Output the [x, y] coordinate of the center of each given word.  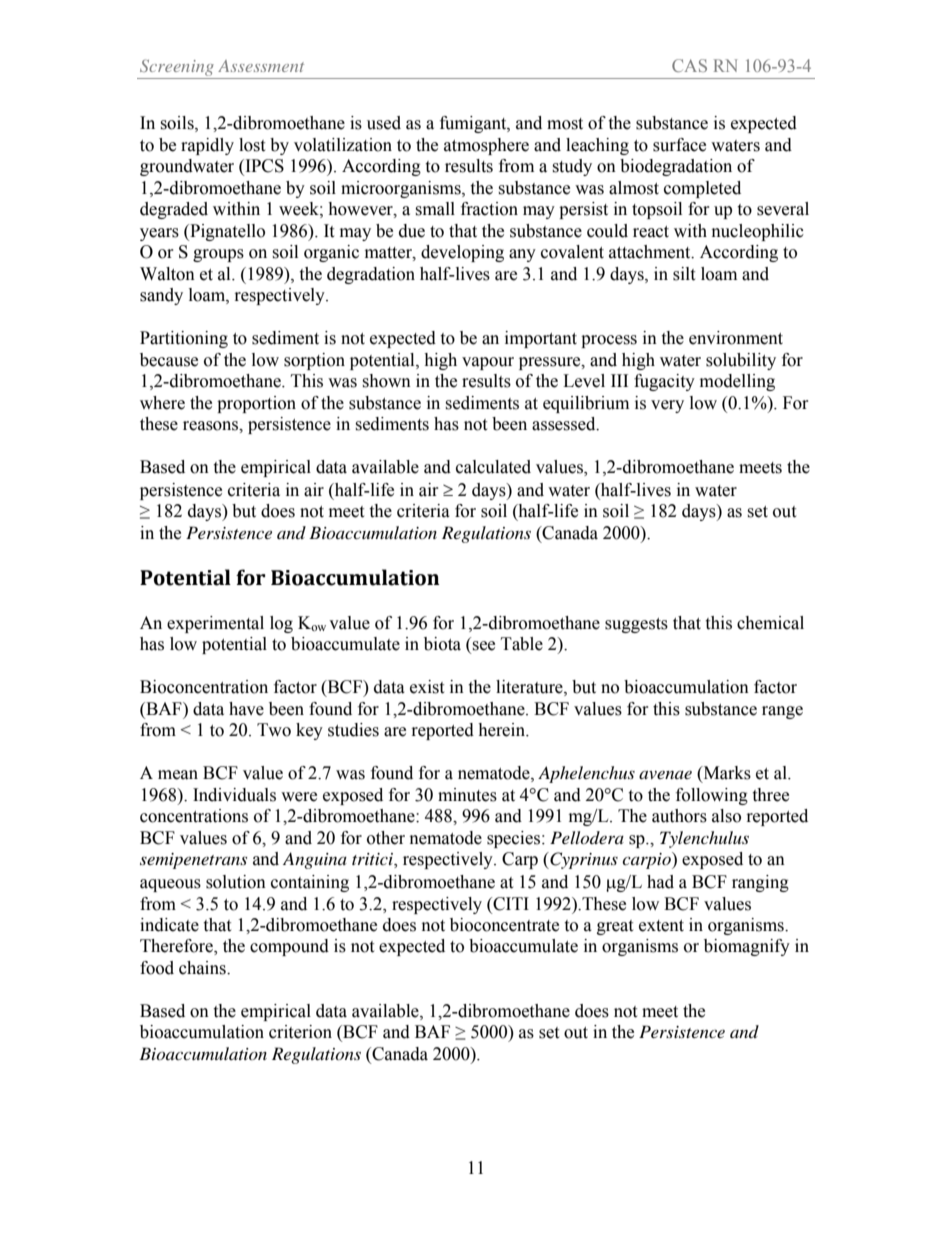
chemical [770, 623]
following [712, 796]
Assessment [261, 66]
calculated [493, 467]
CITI [510, 904]
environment [736, 338]
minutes [467, 795]
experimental [215, 624]
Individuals [234, 795]
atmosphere [486, 146]
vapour [488, 363]
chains [203, 968]
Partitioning [184, 339]
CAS [689, 65]
